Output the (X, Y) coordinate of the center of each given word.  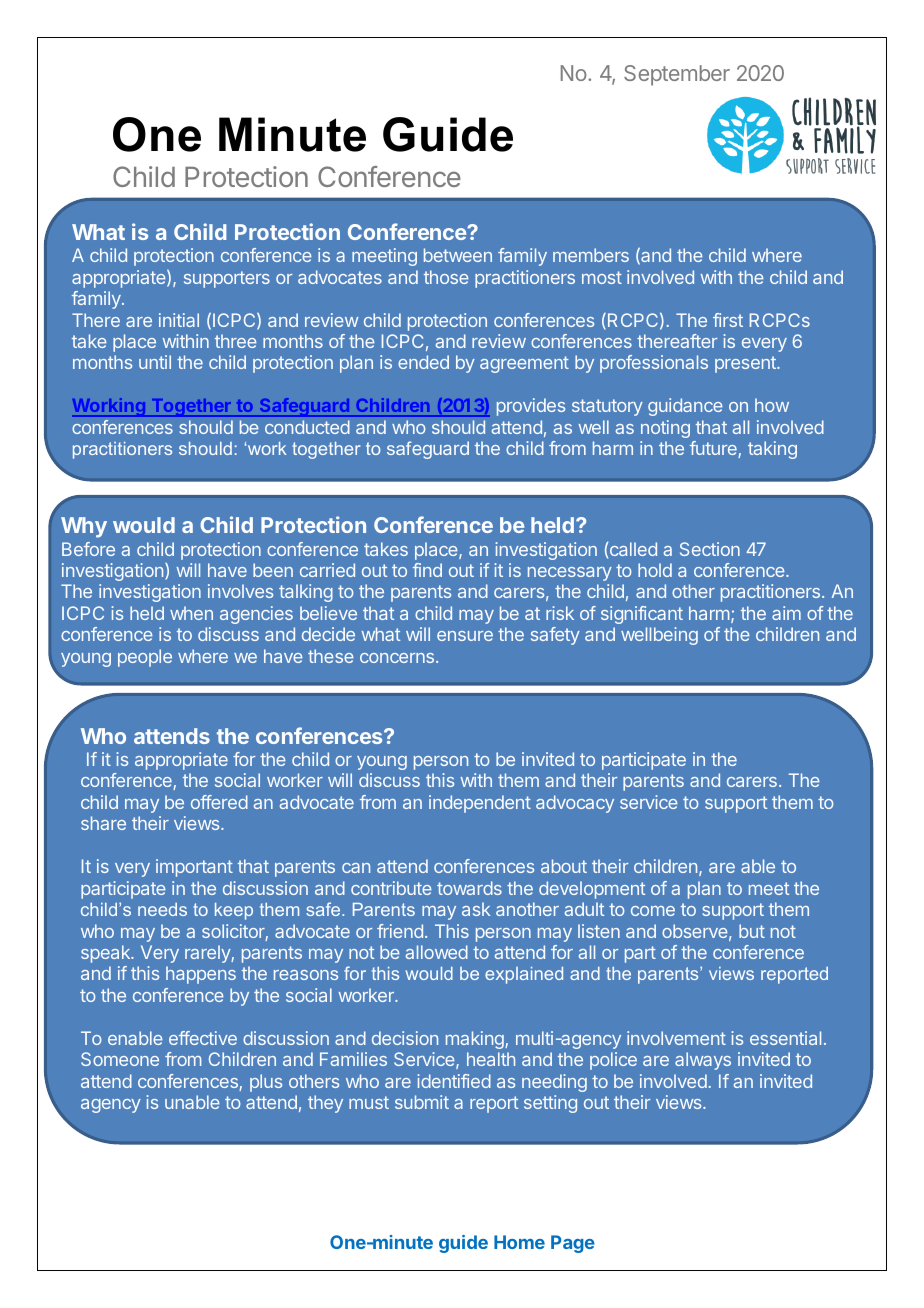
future (714, 449)
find (427, 570)
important (194, 868)
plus (266, 1083)
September (677, 75)
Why (84, 527)
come (653, 911)
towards (469, 888)
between (458, 255)
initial (179, 320)
